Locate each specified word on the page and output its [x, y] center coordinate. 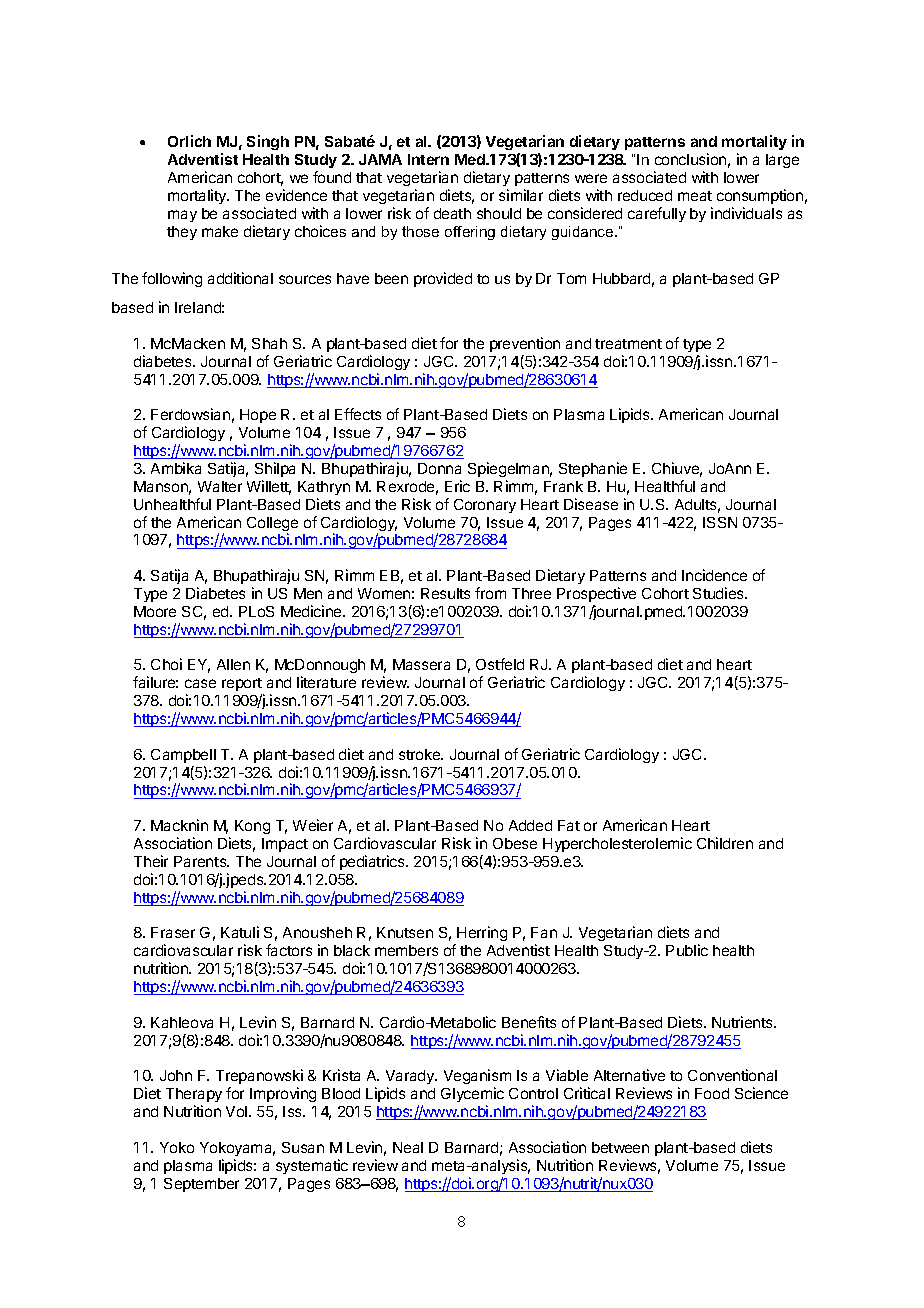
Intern [428, 159]
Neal [408, 1147]
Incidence [714, 575]
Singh [268, 142]
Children [725, 843]
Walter [220, 486]
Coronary [485, 506]
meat [695, 196]
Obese [515, 843]
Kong [252, 827]
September [201, 1185]
